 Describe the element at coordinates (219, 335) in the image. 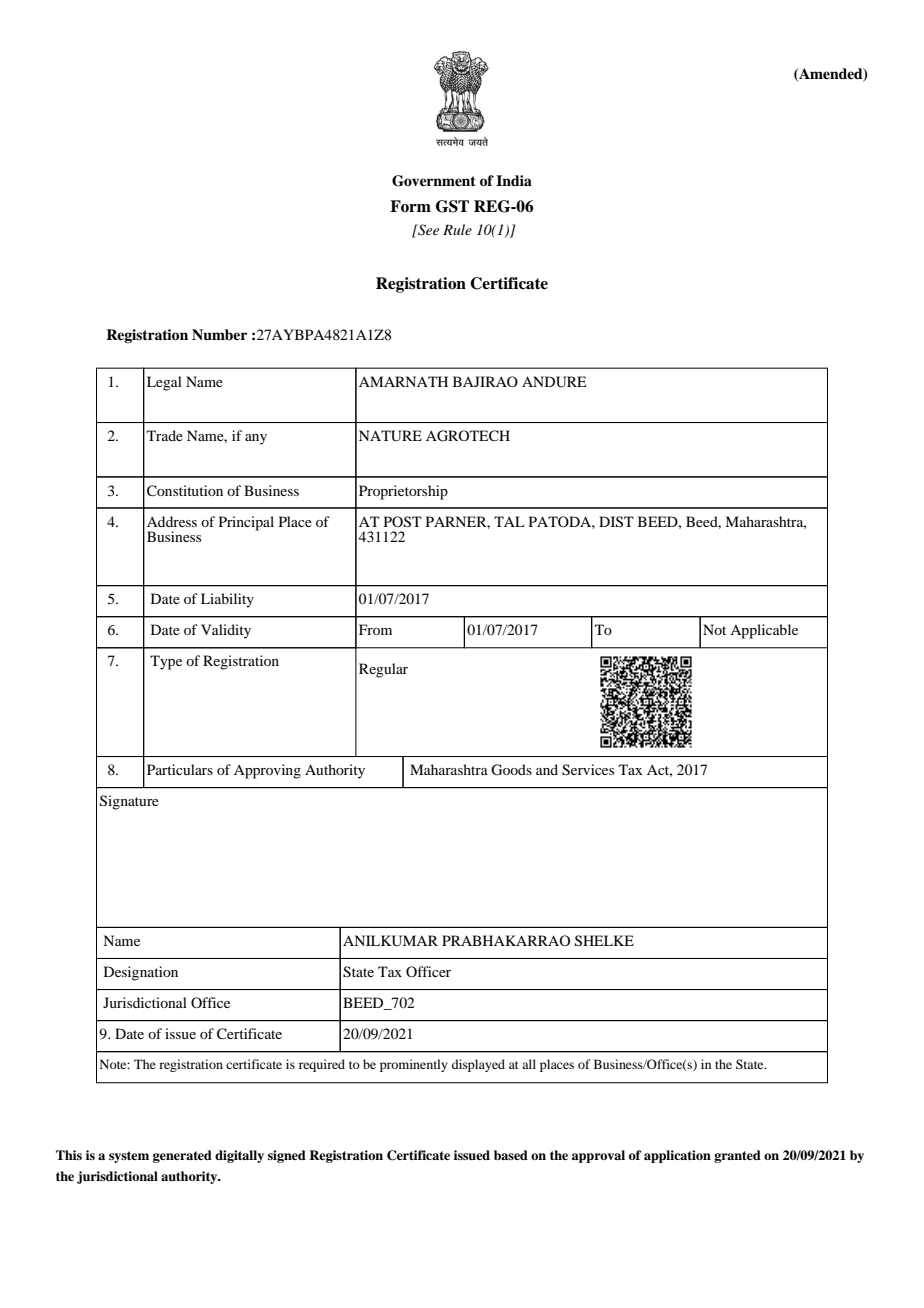

I see `Number` at that location.
